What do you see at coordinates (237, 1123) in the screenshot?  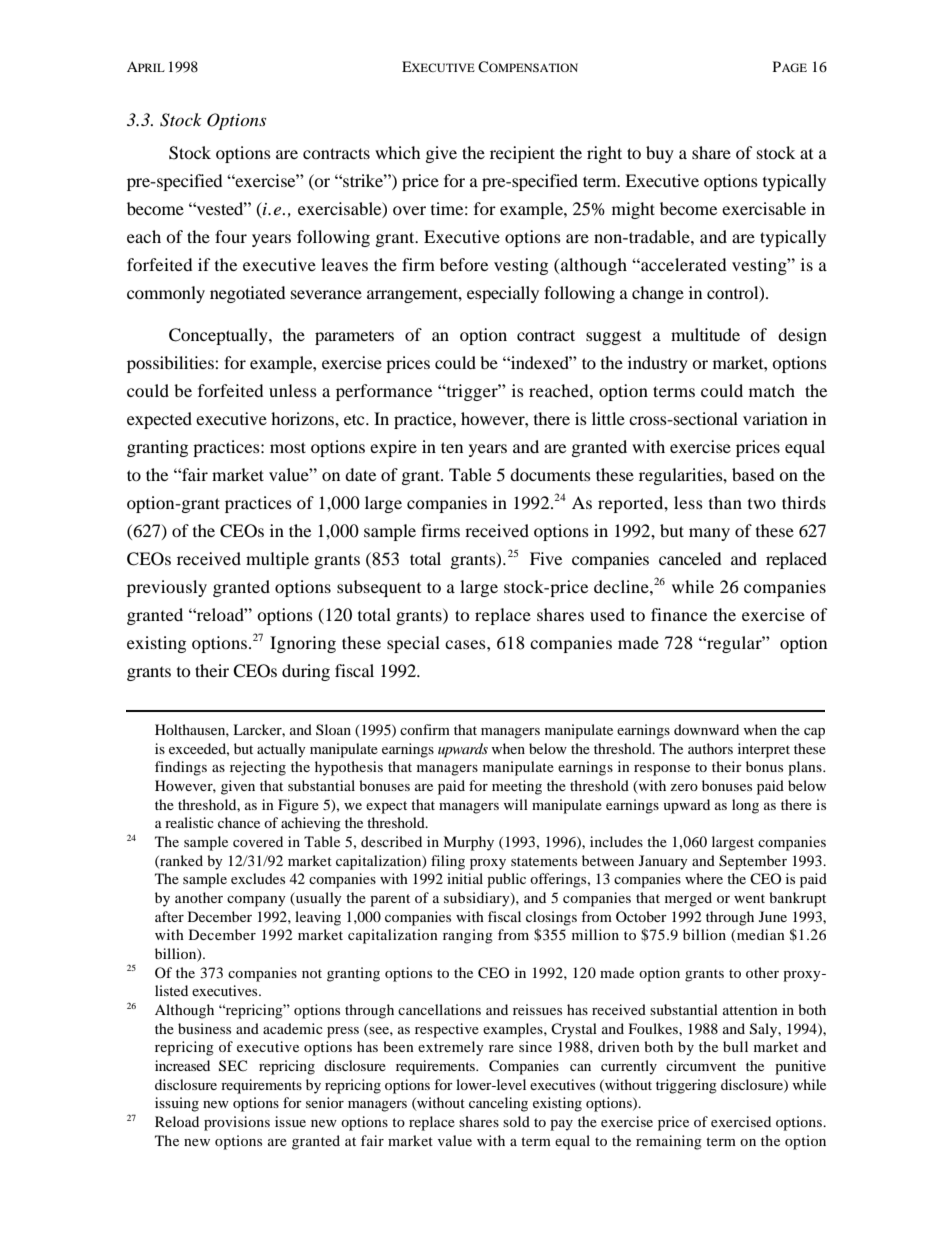 I see `provisions` at bounding box center [237, 1123].
